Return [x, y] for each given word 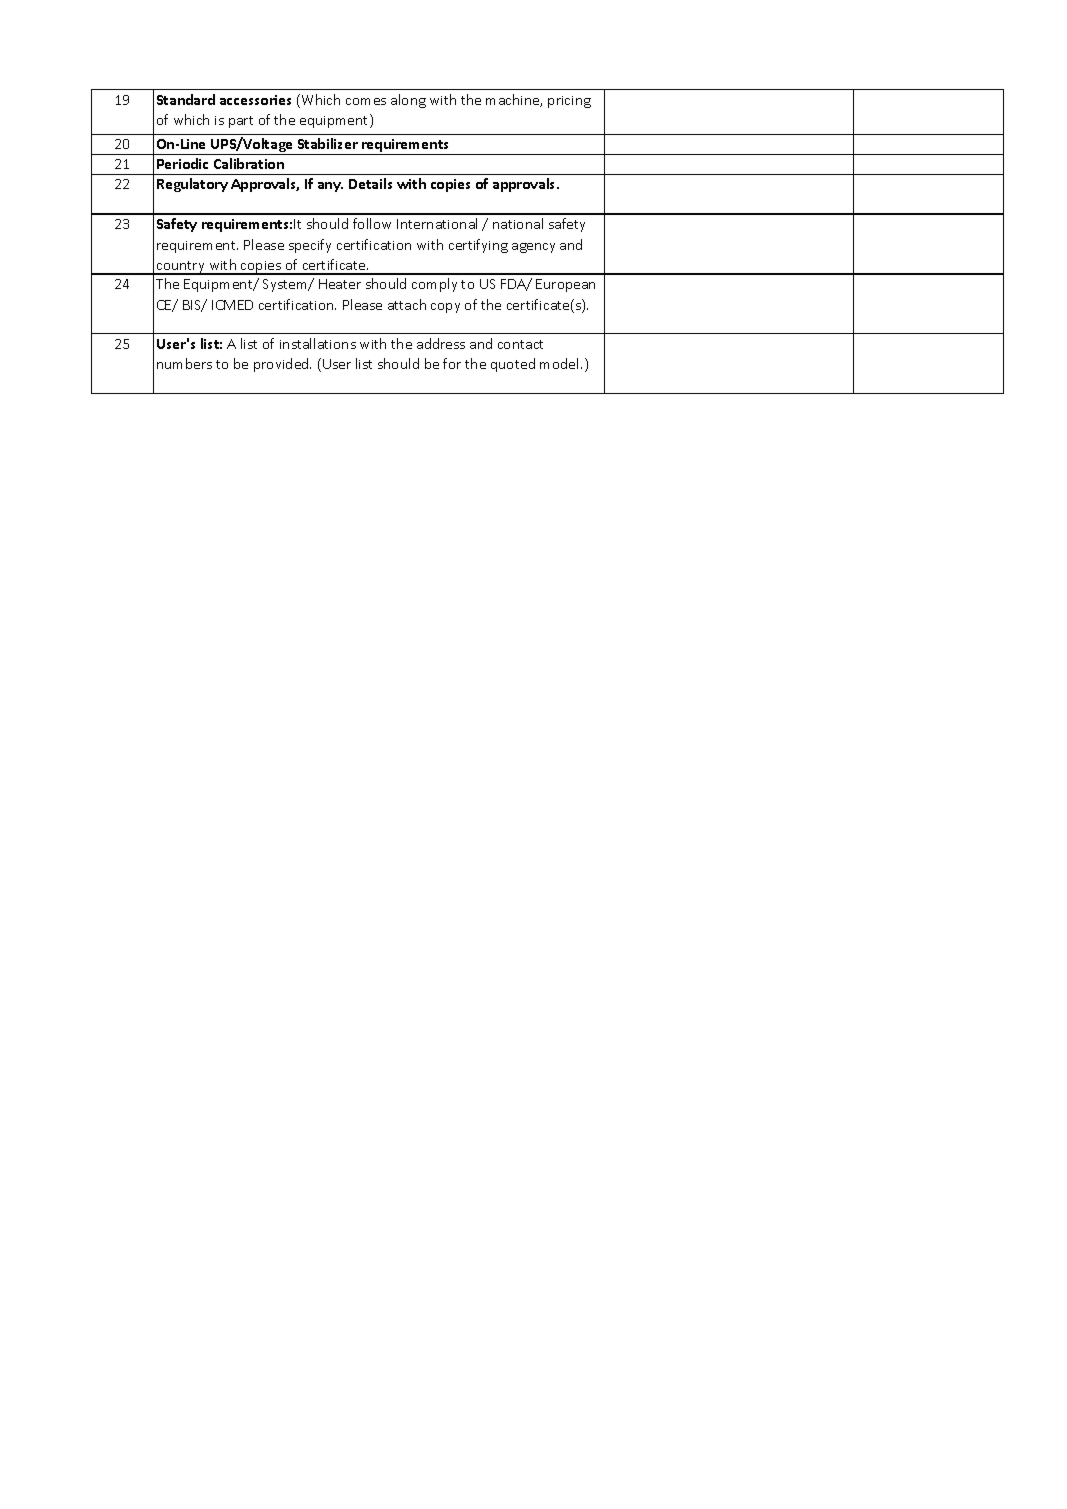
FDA [514, 285]
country [181, 268]
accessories [255, 100]
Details [370, 183]
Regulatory [192, 185]
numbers [184, 363]
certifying [478, 246]
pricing [569, 102]
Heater [340, 284]
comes [366, 101]
